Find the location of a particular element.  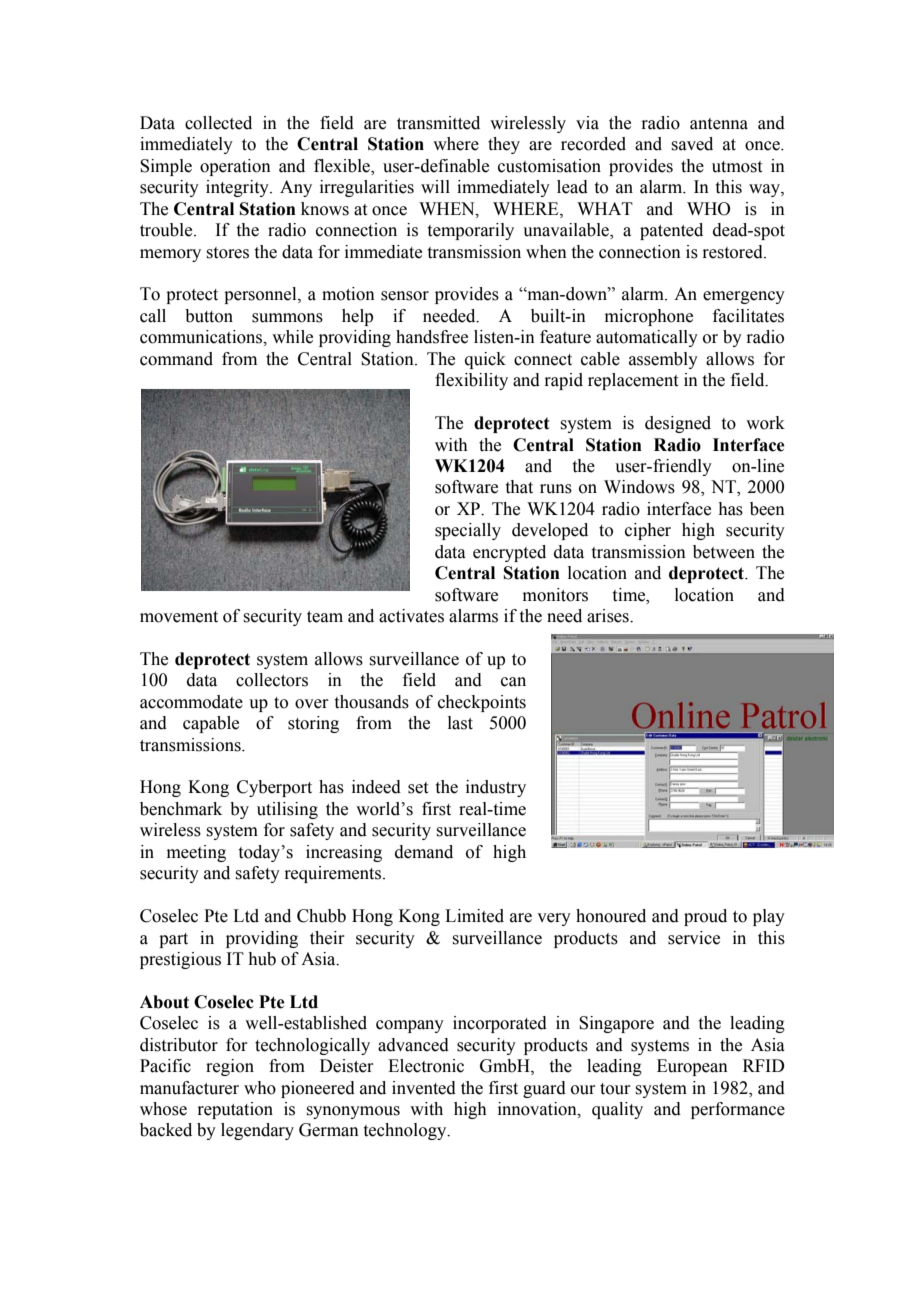

European is located at coordinates (692, 1067).
